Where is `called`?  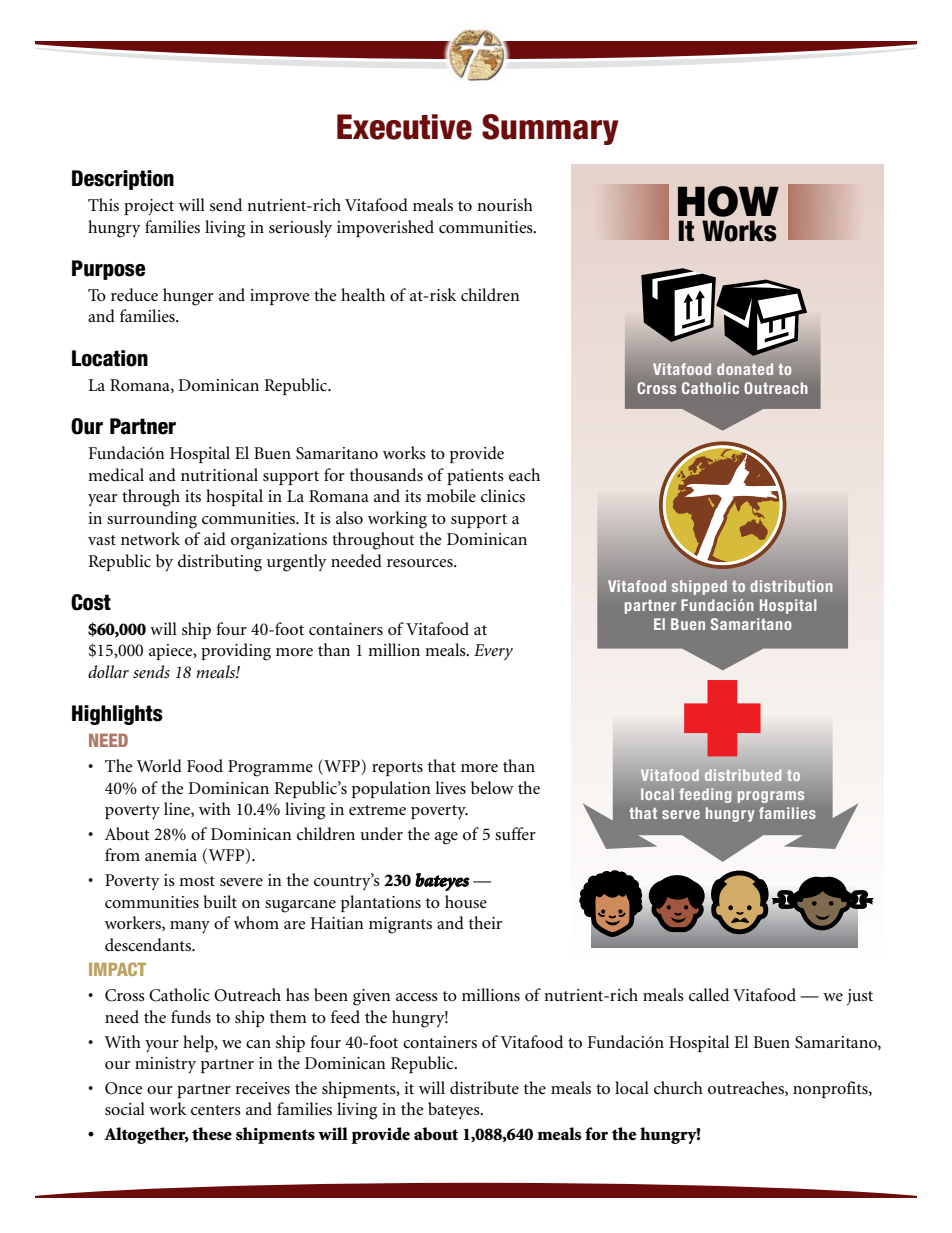
called is located at coordinates (709, 995).
